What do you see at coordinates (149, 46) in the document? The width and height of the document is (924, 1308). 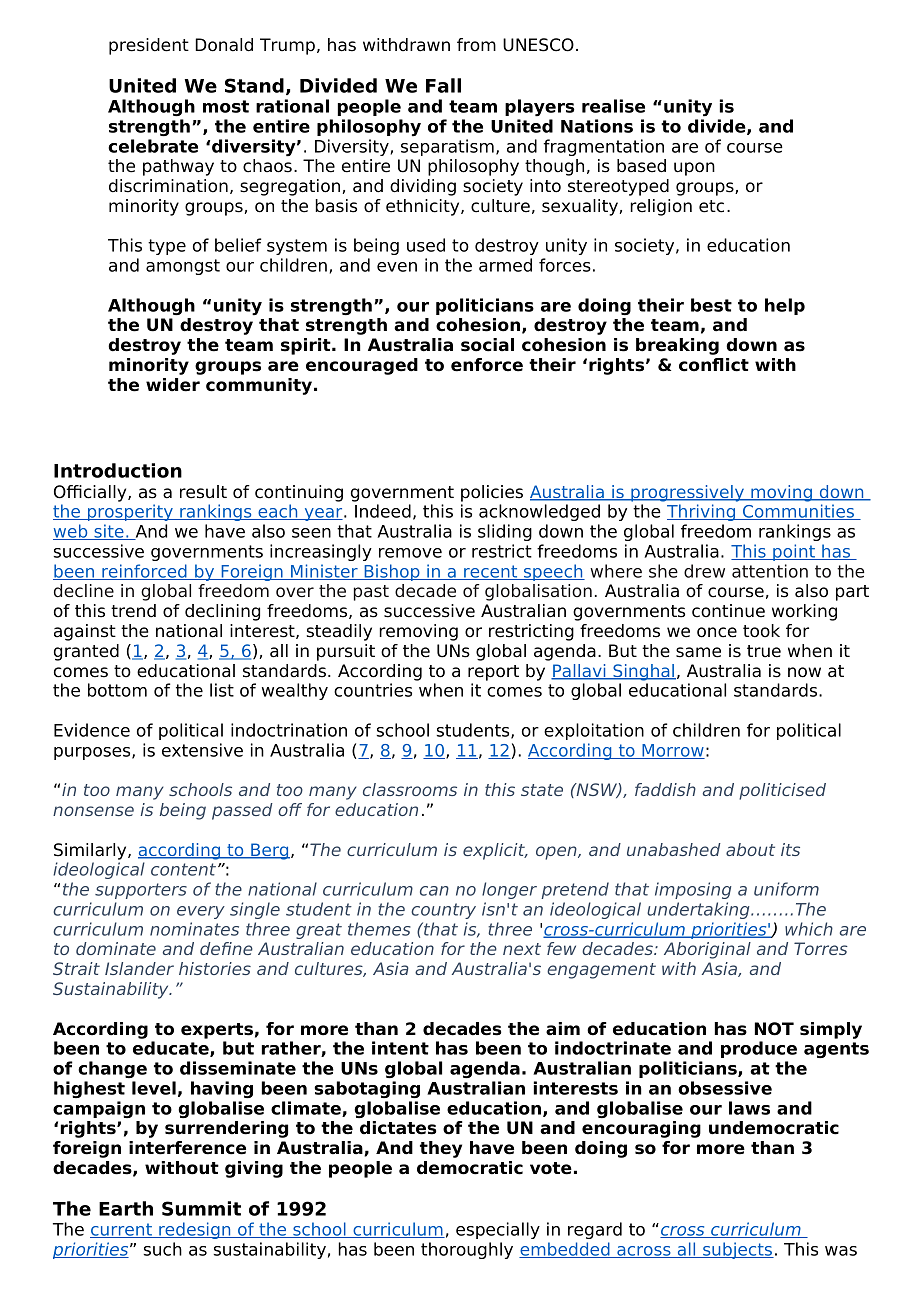 I see `president` at bounding box center [149, 46].
